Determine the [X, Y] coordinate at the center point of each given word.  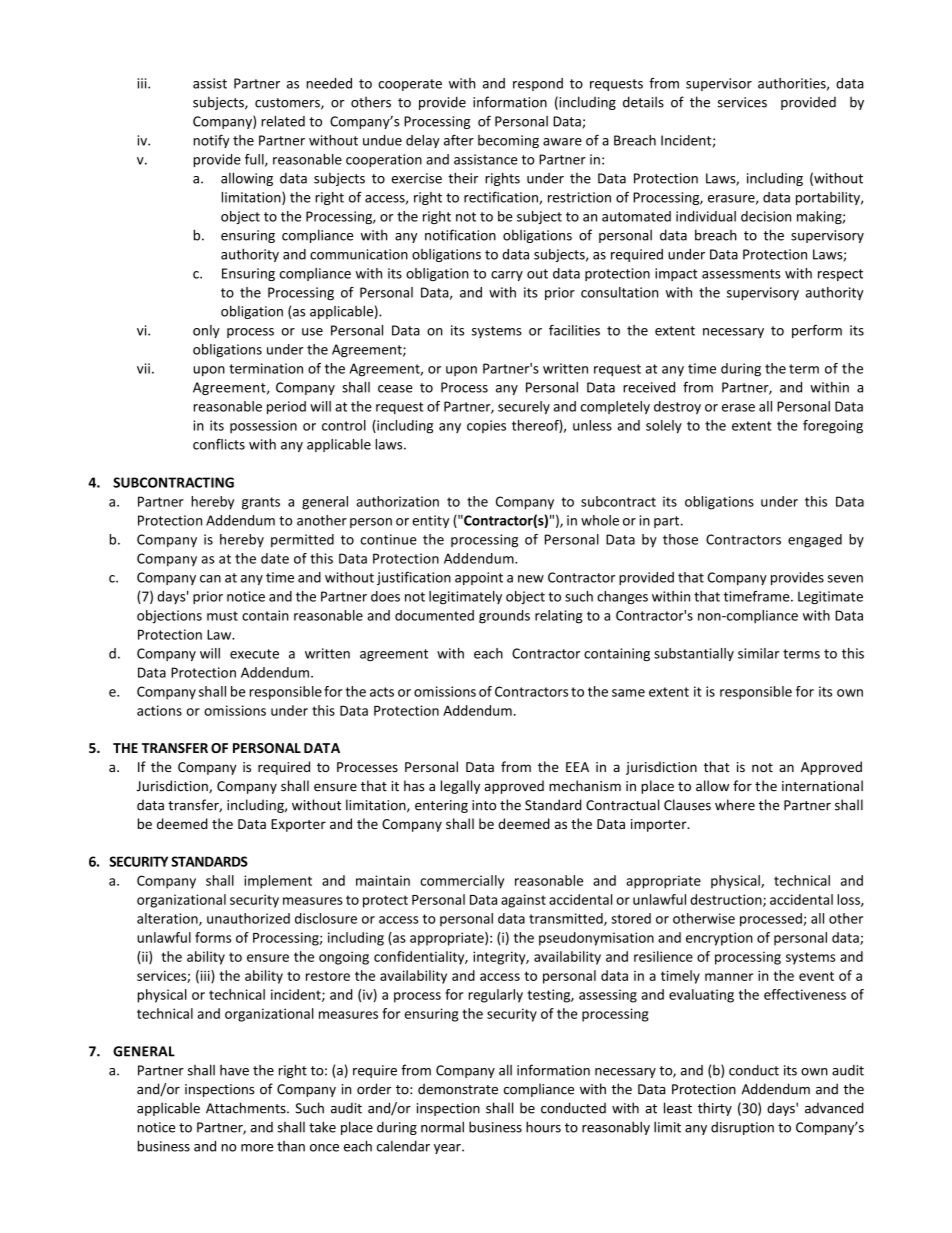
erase [738, 408]
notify [211, 141]
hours [543, 1127]
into [484, 805]
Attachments [247, 1108]
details [643, 102]
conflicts [219, 444]
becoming [508, 141]
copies [486, 426]
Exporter [298, 825]
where [735, 805]
